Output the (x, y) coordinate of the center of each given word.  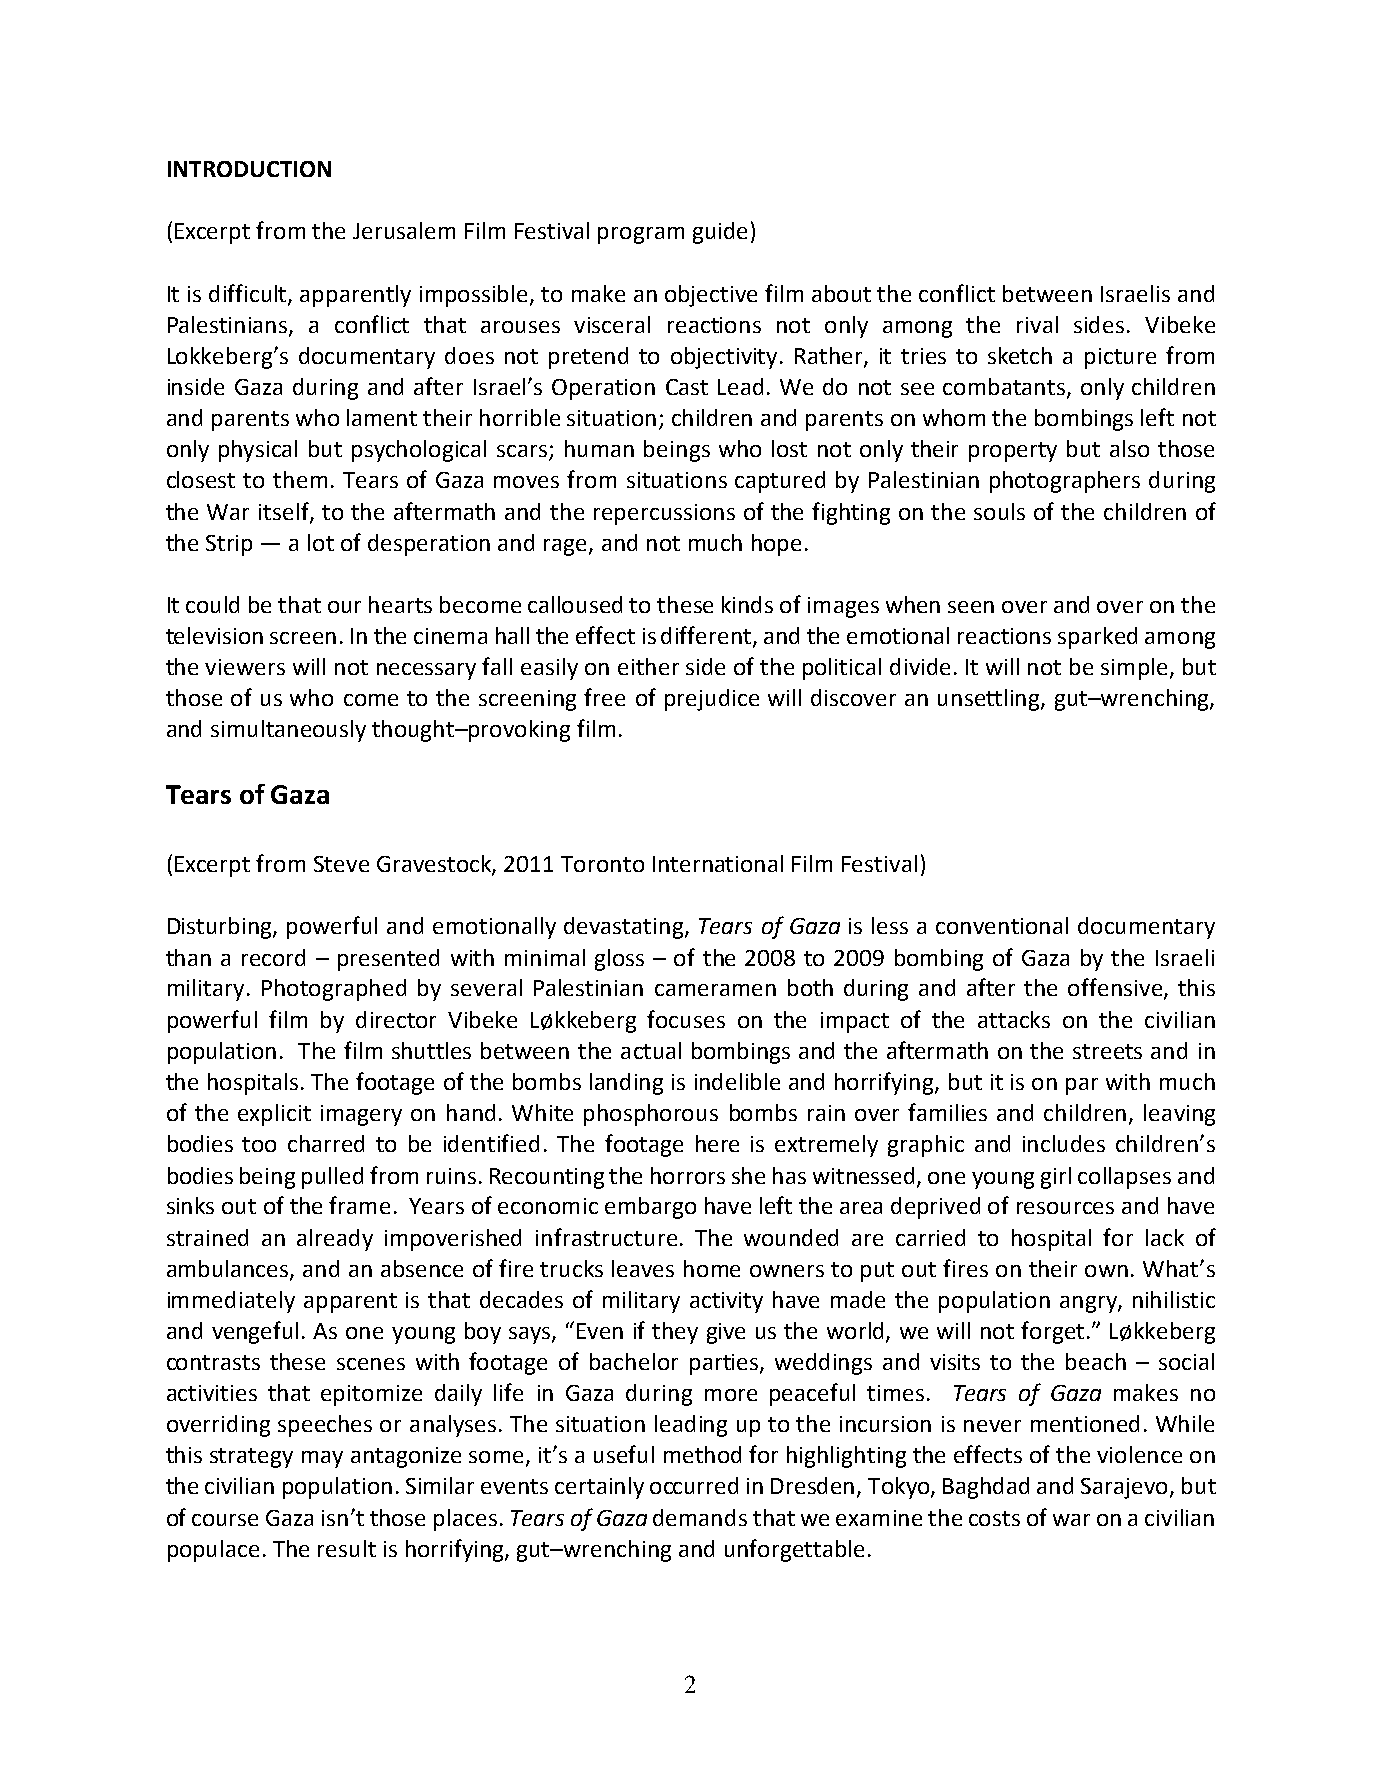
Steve (341, 864)
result (347, 1548)
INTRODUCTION (249, 169)
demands (700, 1517)
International (718, 863)
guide (720, 233)
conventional (1002, 925)
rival (1037, 324)
